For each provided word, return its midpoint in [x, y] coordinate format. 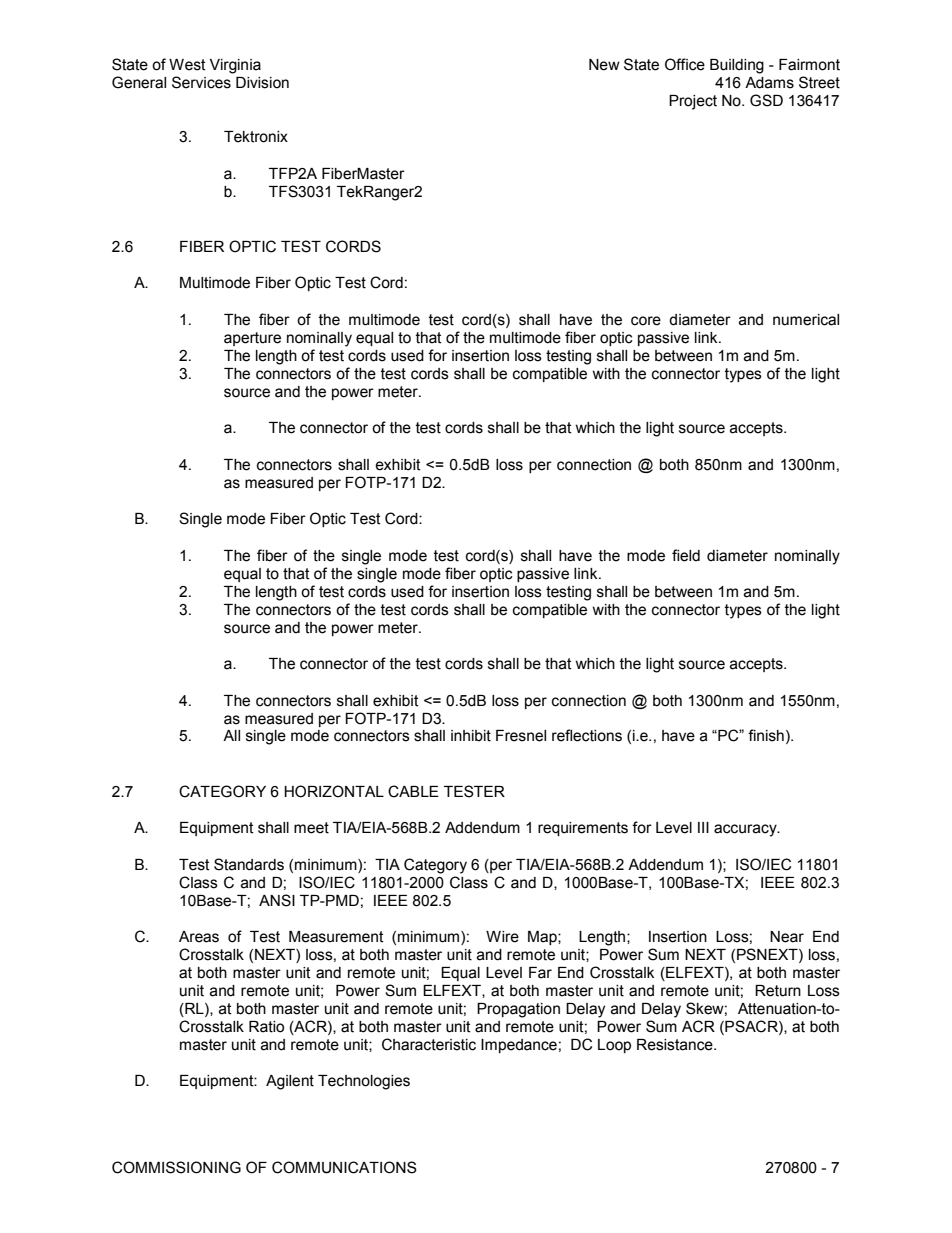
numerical [806, 320]
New [604, 65]
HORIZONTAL [334, 791]
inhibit [471, 736]
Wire [502, 937]
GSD [766, 100]
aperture [252, 339]
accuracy [746, 830]
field [686, 555]
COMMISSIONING [176, 1167]
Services [201, 82]
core [646, 321]
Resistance [676, 1045]
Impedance [519, 1046]
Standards [249, 864]
